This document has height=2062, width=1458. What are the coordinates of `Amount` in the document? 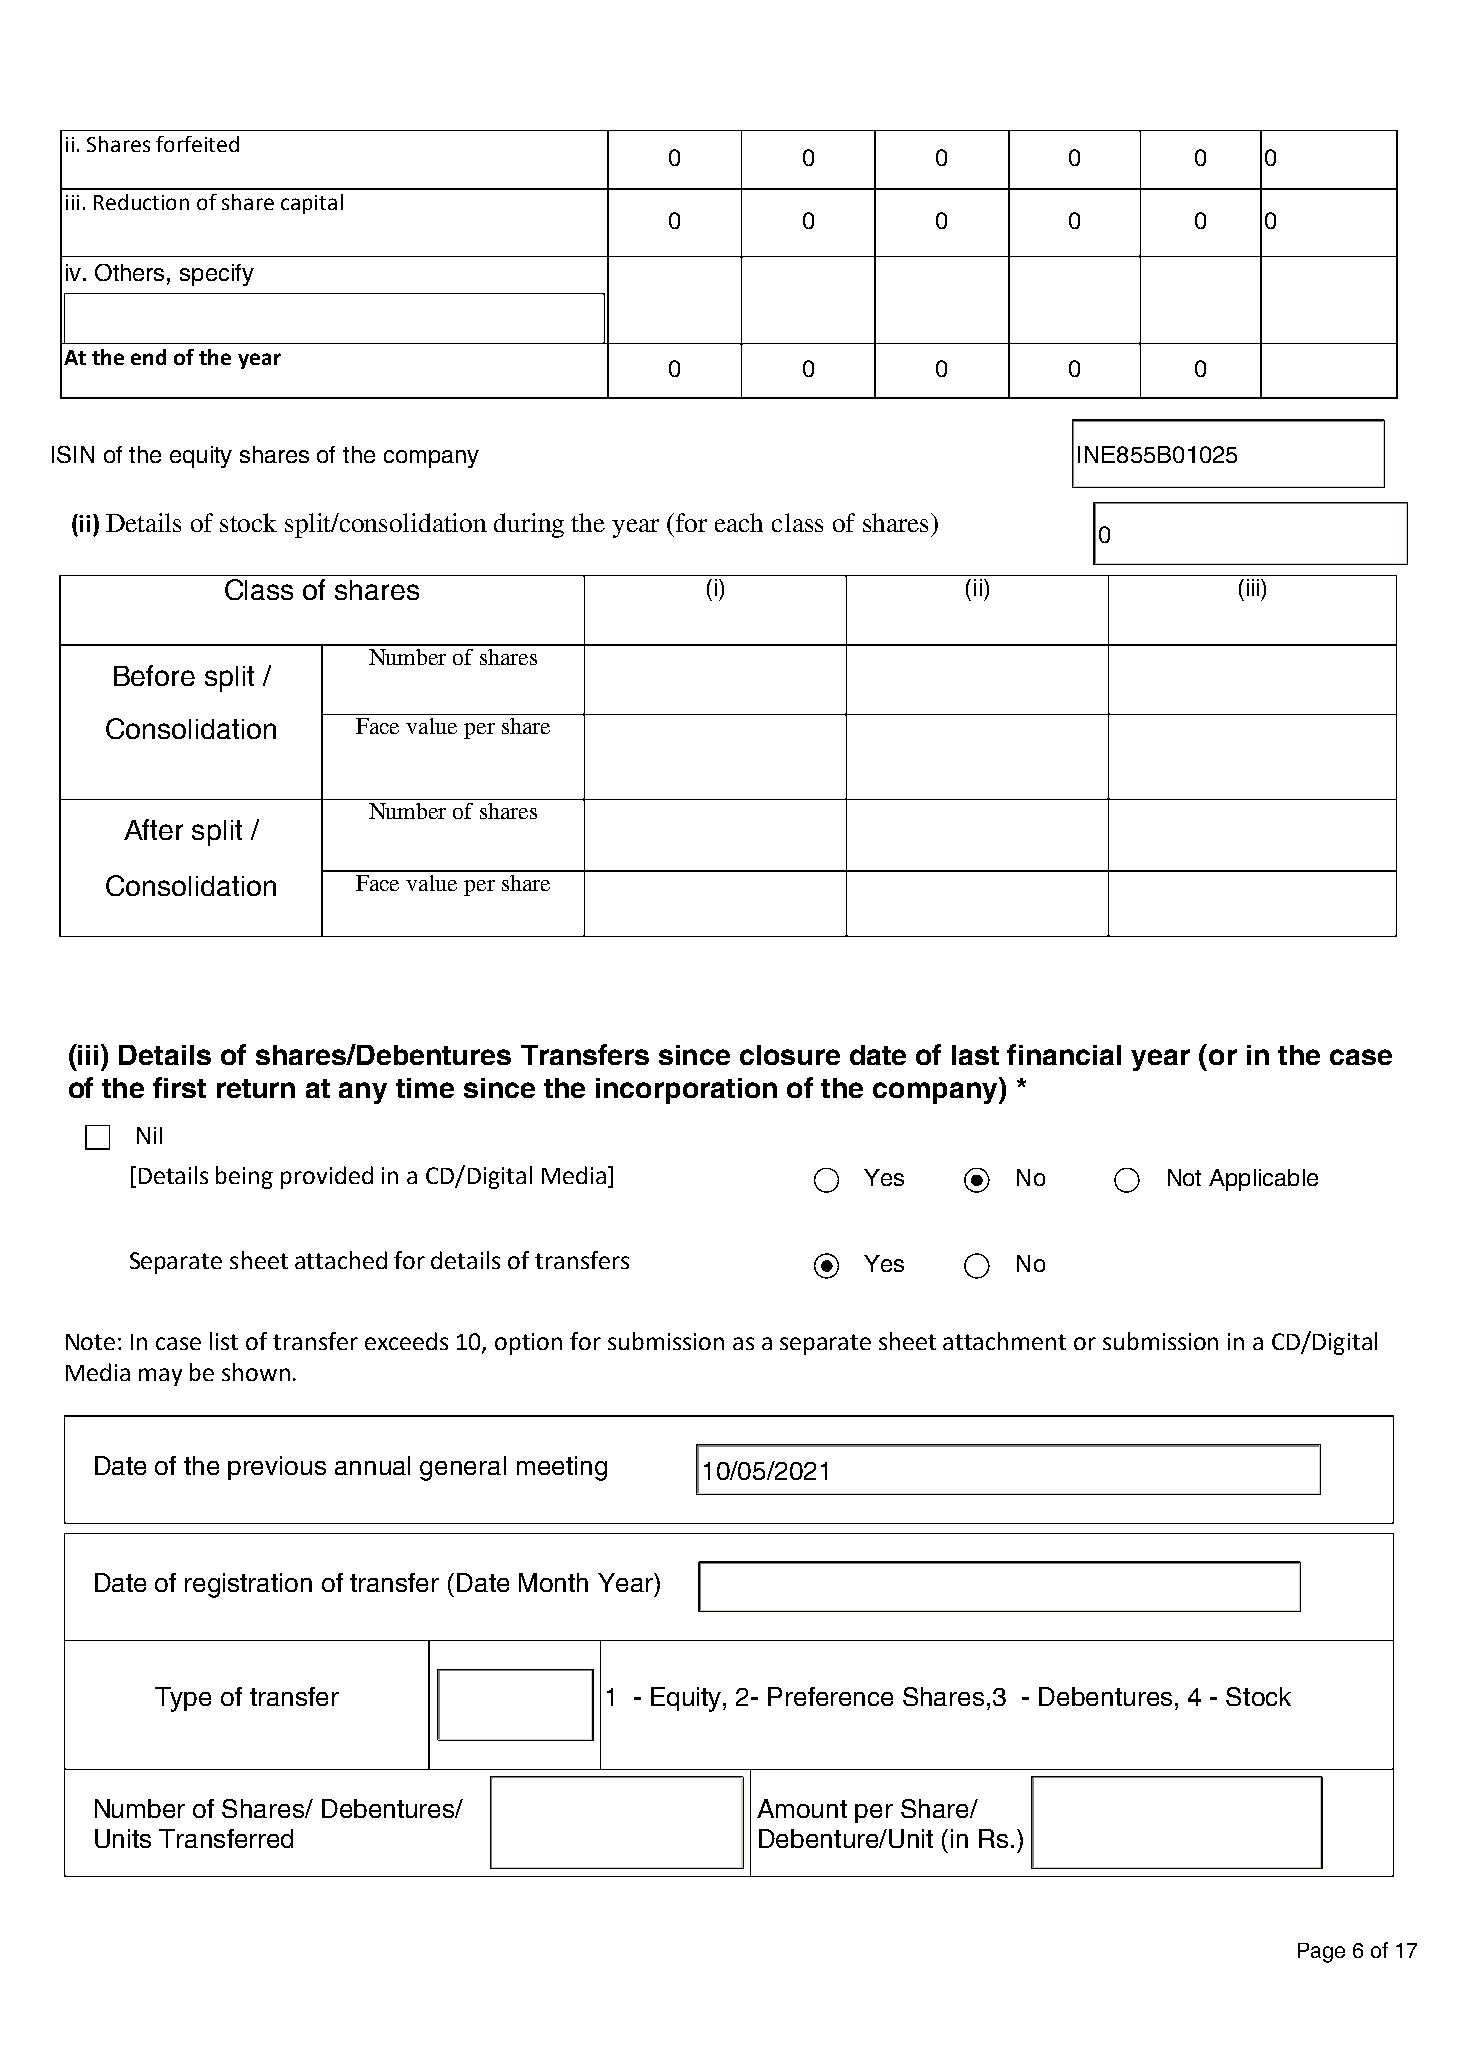 It's located at (802, 1808).
